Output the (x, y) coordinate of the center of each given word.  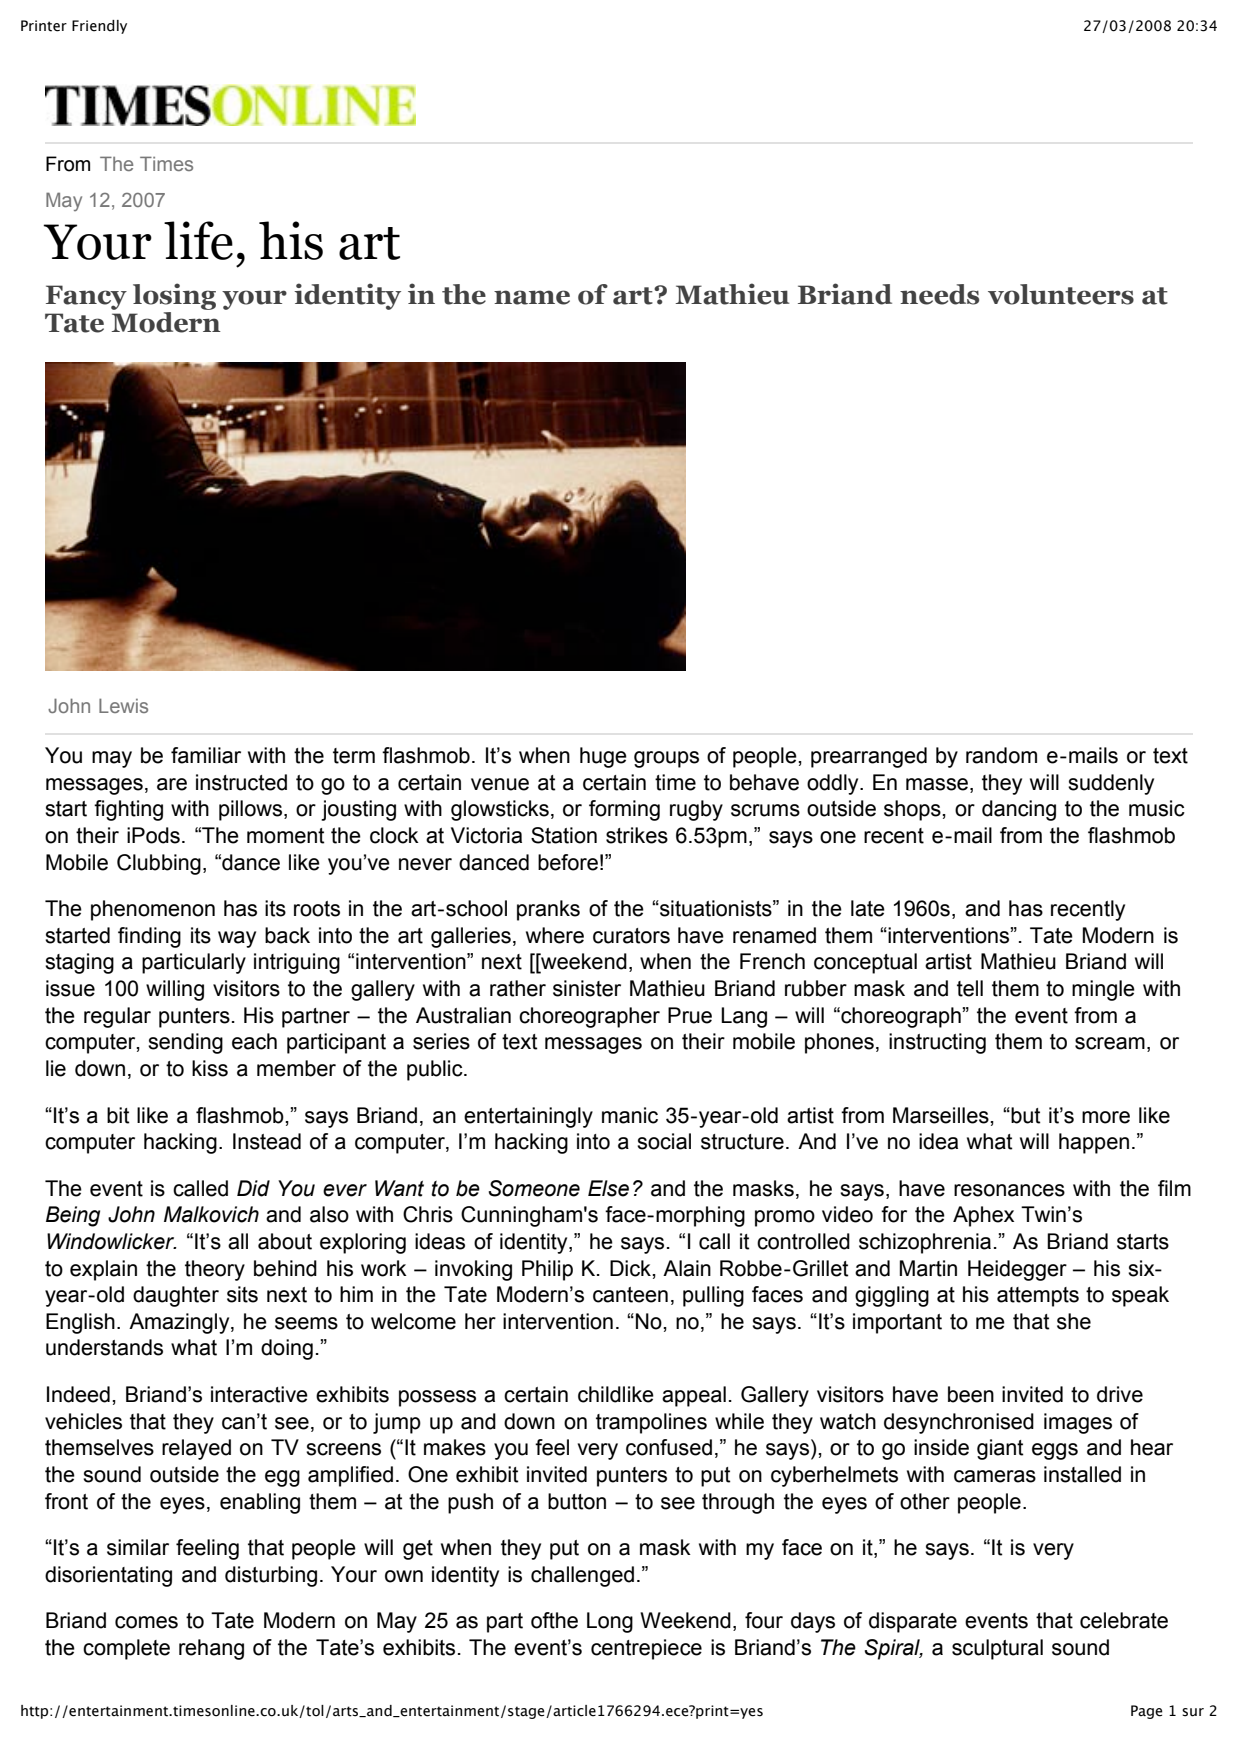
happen (1094, 1143)
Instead (267, 1141)
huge (603, 757)
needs (939, 294)
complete (126, 1649)
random (1001, 755)
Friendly (99, 27)
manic (630, 1115)
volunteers (1061, 294)
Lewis (123, 705)
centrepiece (646, 1649)
